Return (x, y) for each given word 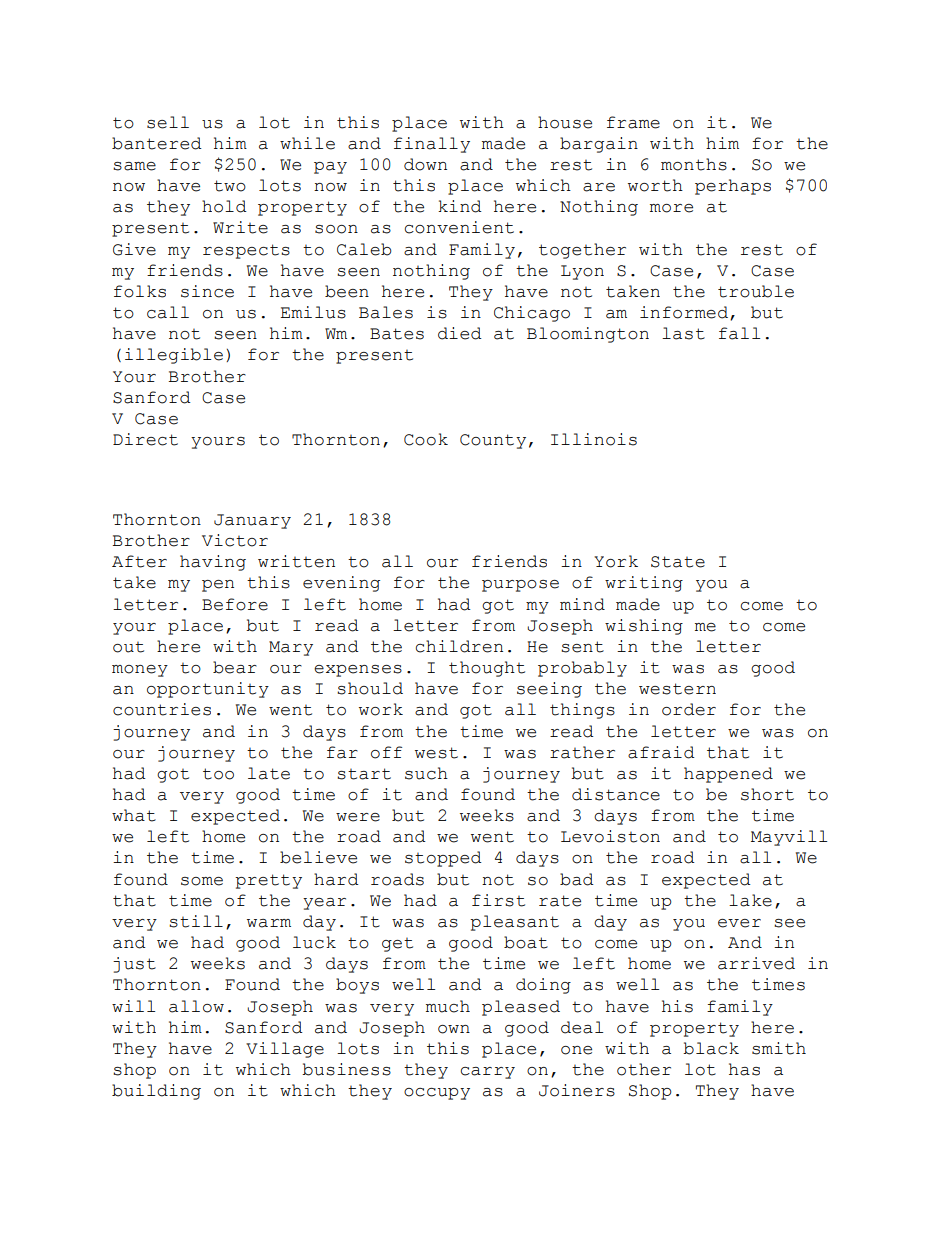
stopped (443, 859)
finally (432, 145)
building (156, 1092)
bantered (157, 143)
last (683, 333)
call (168, 312)
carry (488, 1073)
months (694, 164)
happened (728, 775)
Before (235, 604)
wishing (644, 627)
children (459, 646)
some (202, 881)
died (460, 333)
